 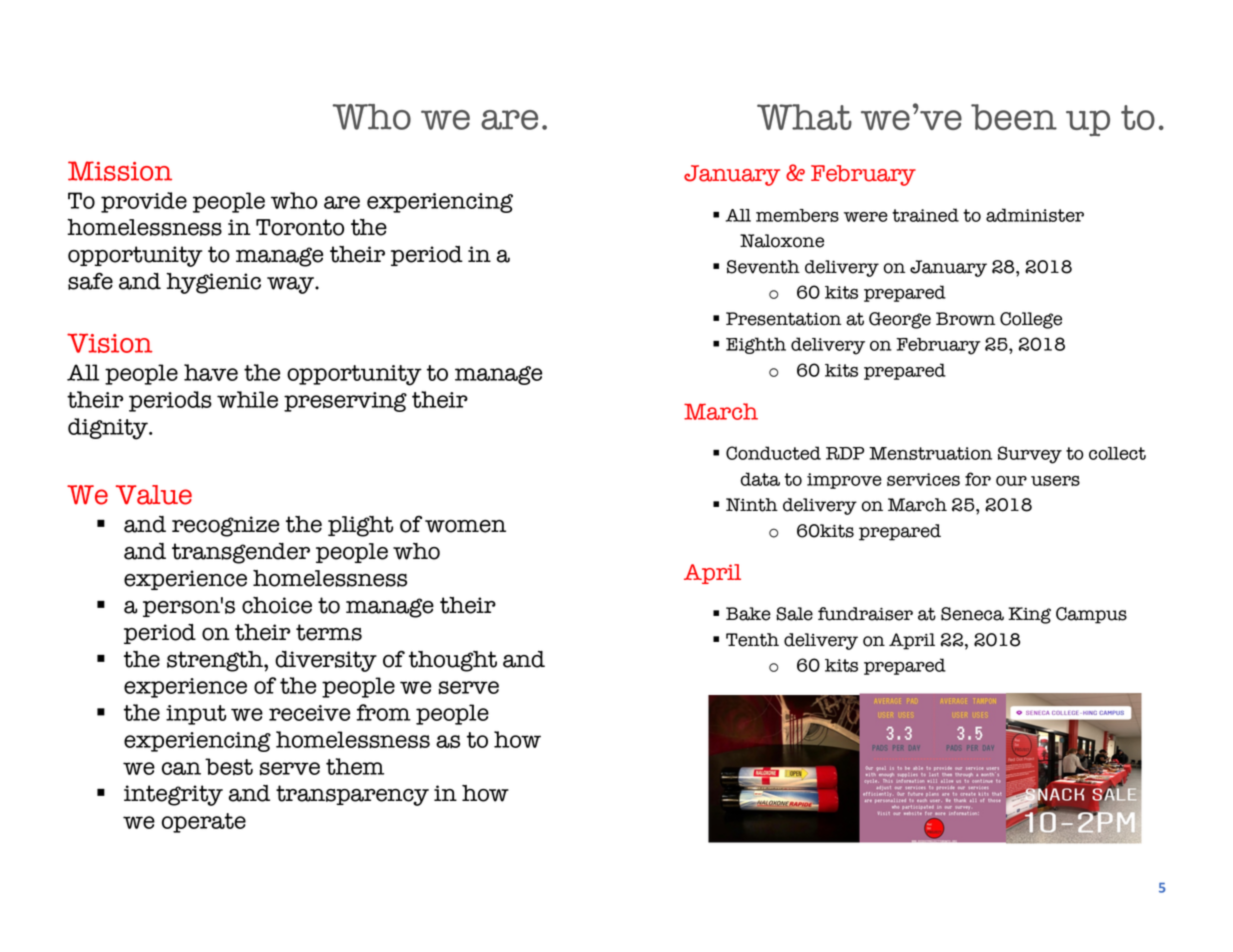 What do you see at coordinates (352, 795) in the image?
I see `transparency` at bounding box center [352, 795].
